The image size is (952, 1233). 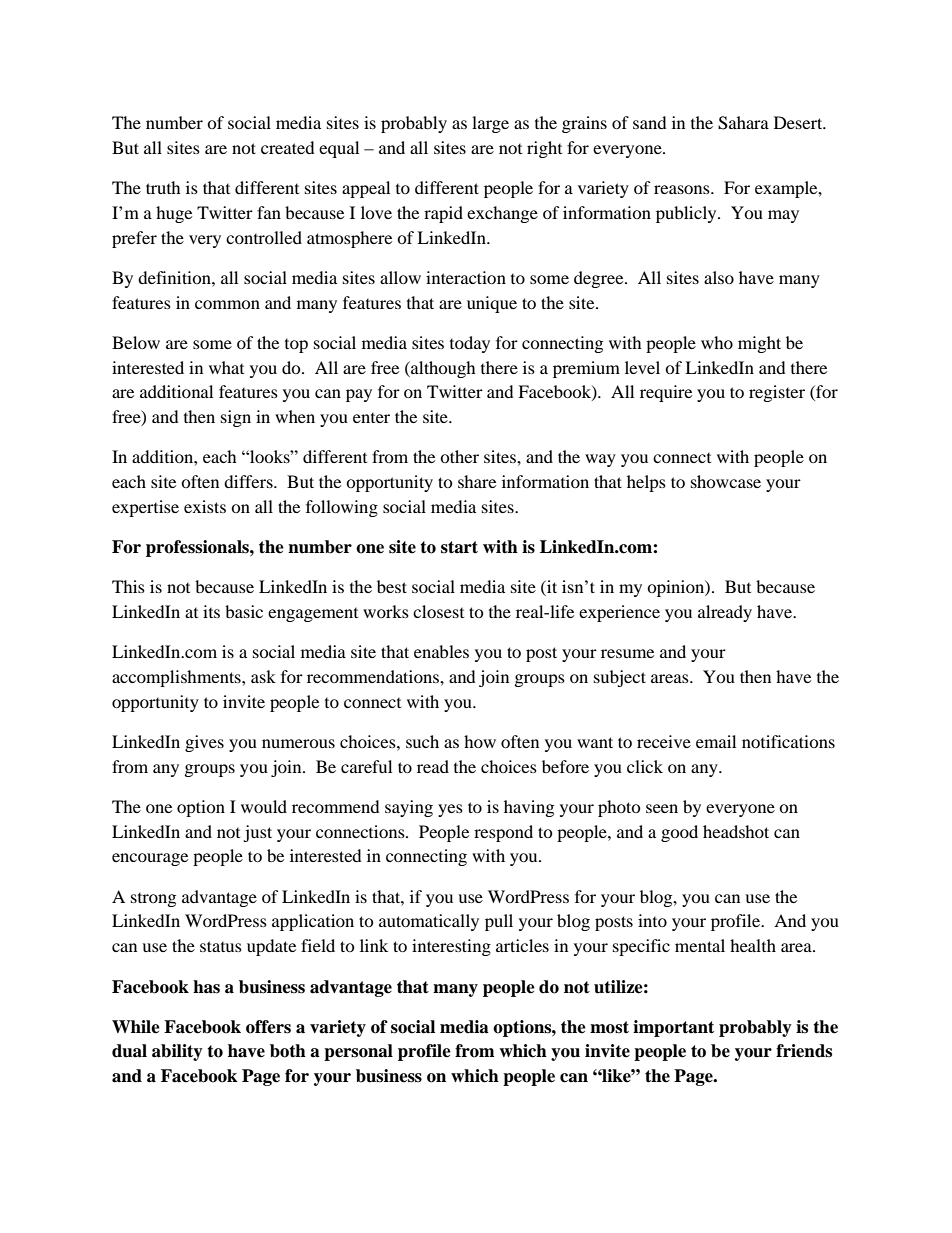 What do you see at coordinates (163, 187) in the page?
I see `truth` at bounding box center [163, 187].
